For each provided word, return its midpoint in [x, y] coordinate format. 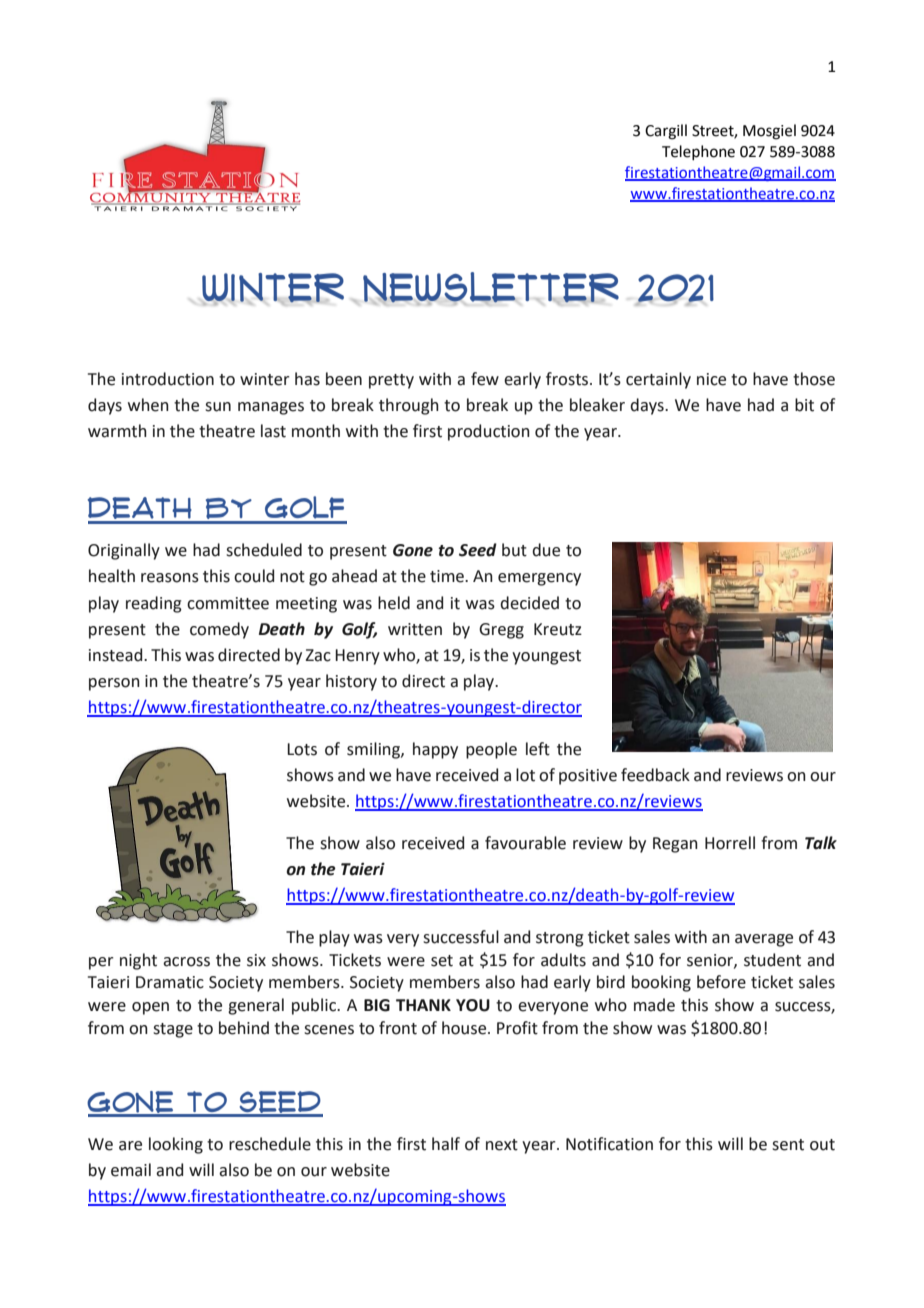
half [446, 1144]
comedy [219, 630]
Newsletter [491, 288]
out [822, 1145]
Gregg [501, 631]
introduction [168, 379]
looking [176, 1145]
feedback [655, 775]
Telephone [698, 152]
